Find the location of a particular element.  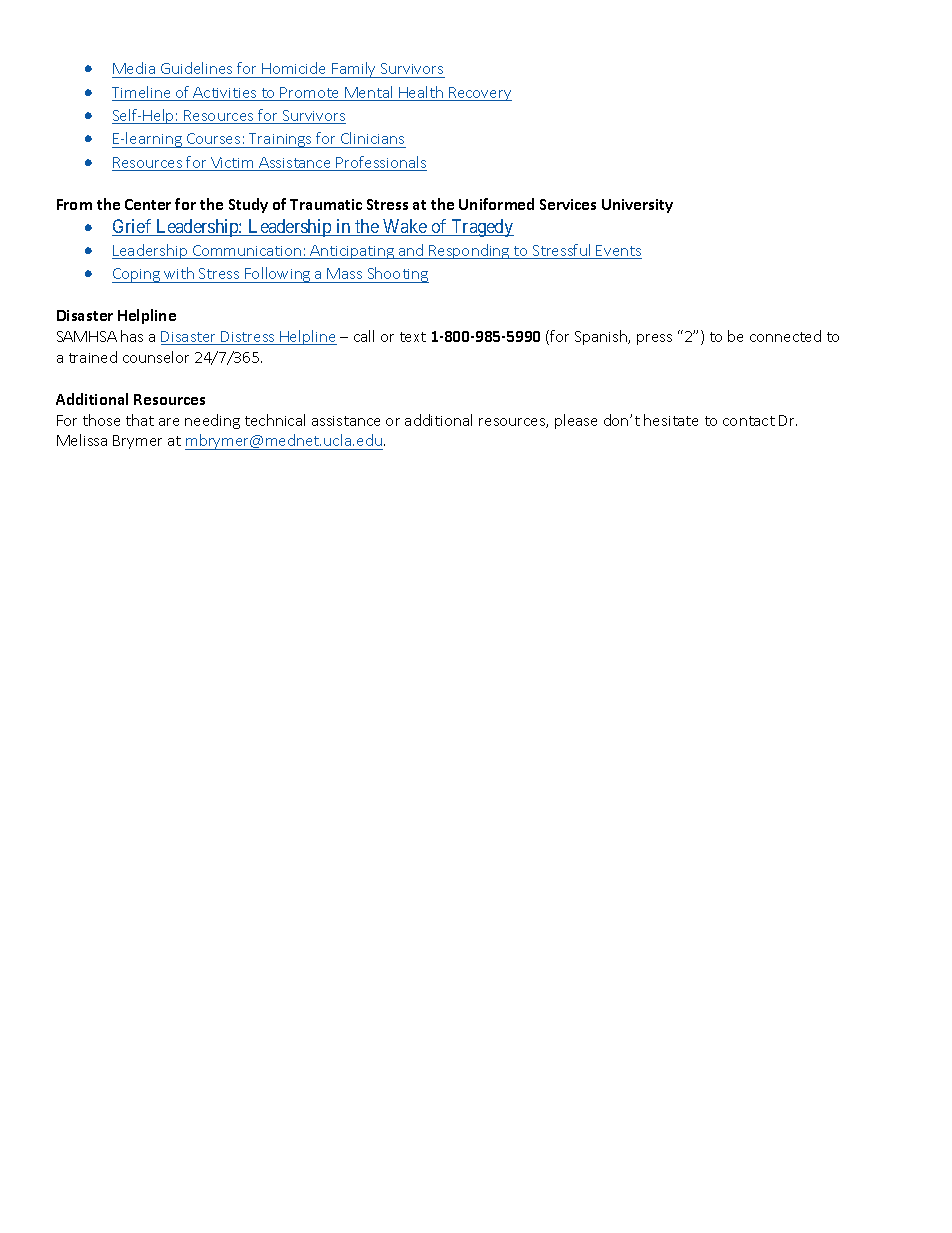

Health is located at coordinates (421, 93).
